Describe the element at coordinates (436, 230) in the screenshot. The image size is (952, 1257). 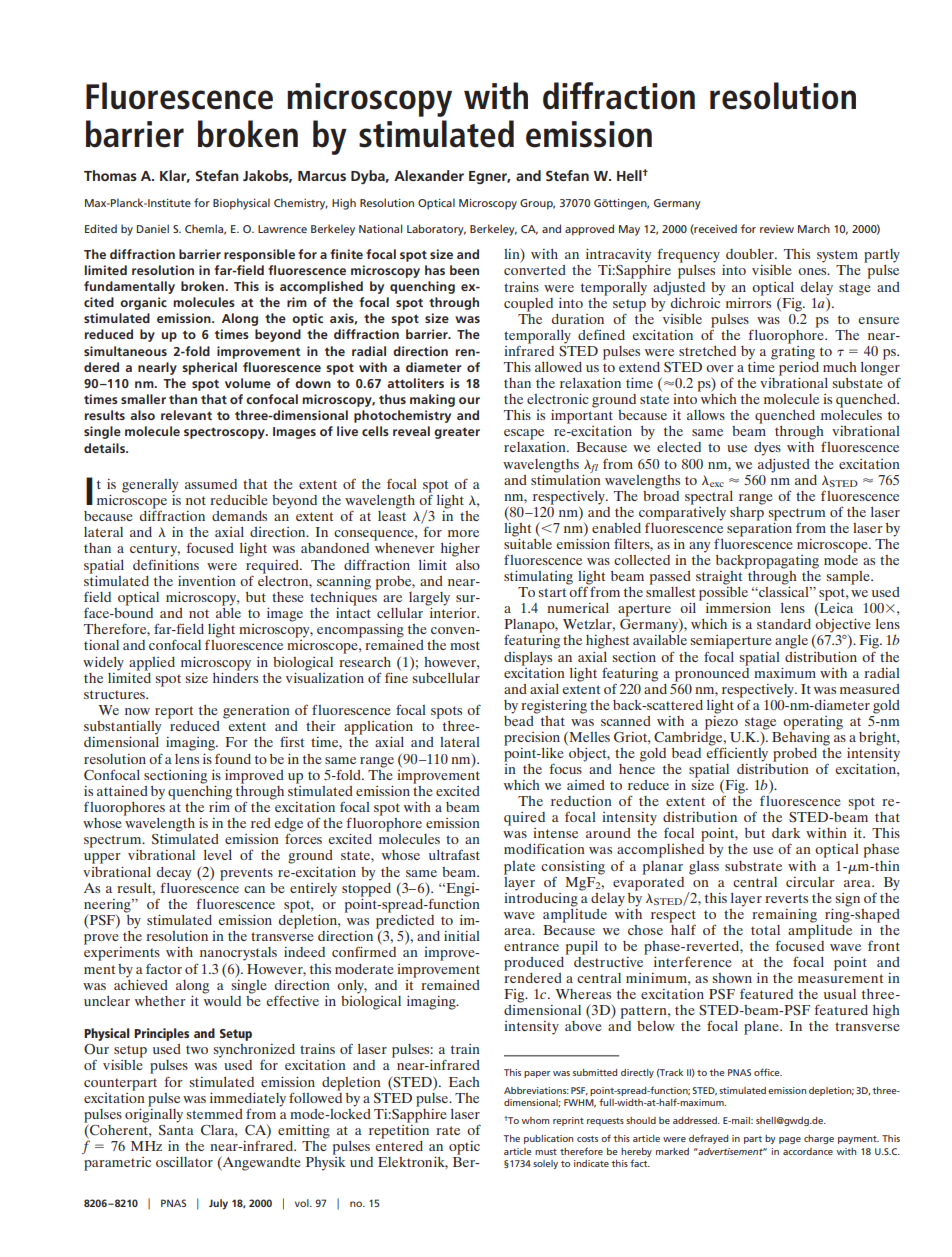
I see `Laboratory` at that location.
